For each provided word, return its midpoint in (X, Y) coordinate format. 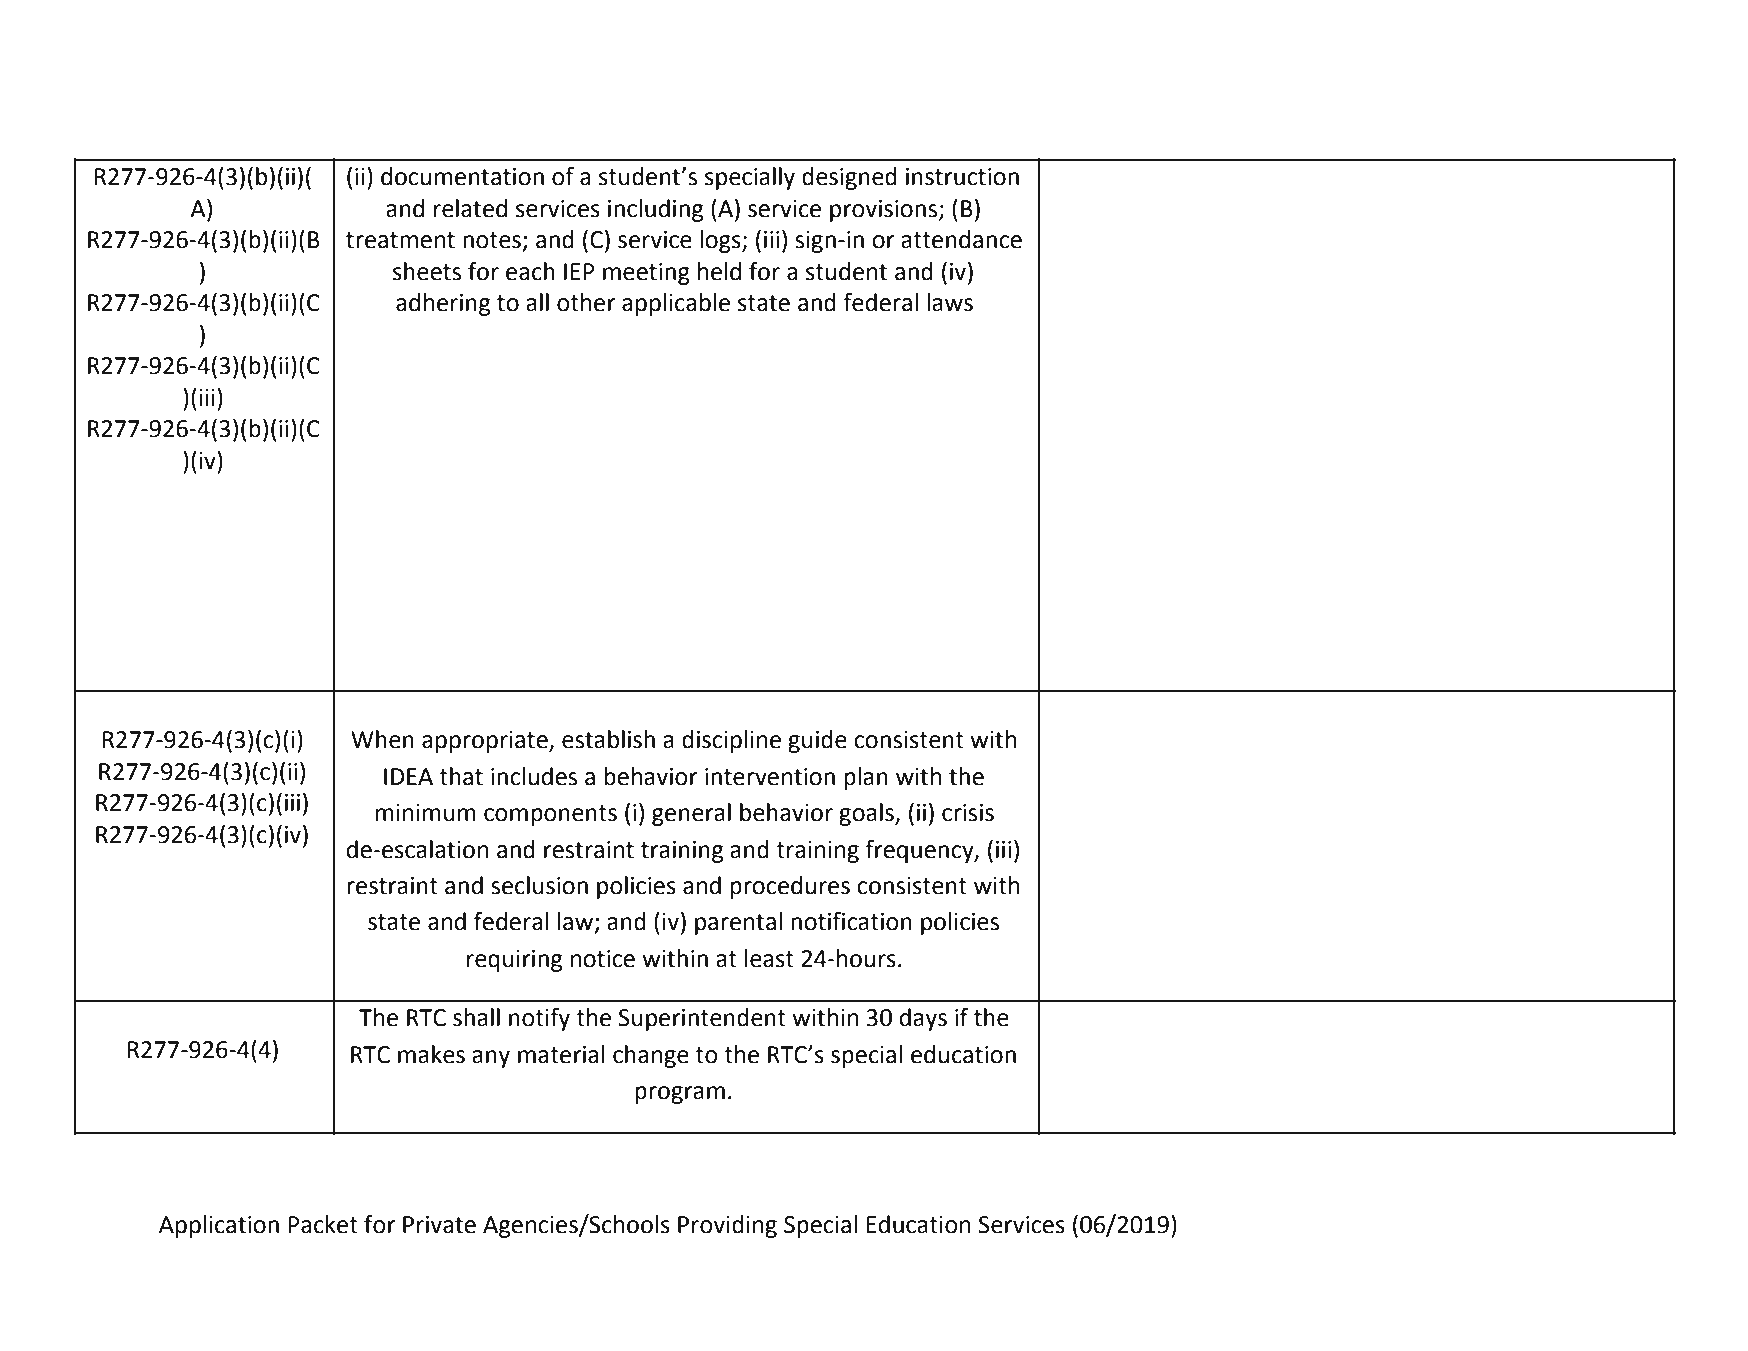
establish (608, 739)
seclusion (539, 885)
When (382, 739)
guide (817, 741)
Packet (323, 1224)
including (655, 210)
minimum (426, 813)
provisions (885, 211)
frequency (920, 851)
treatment (400, 240)
